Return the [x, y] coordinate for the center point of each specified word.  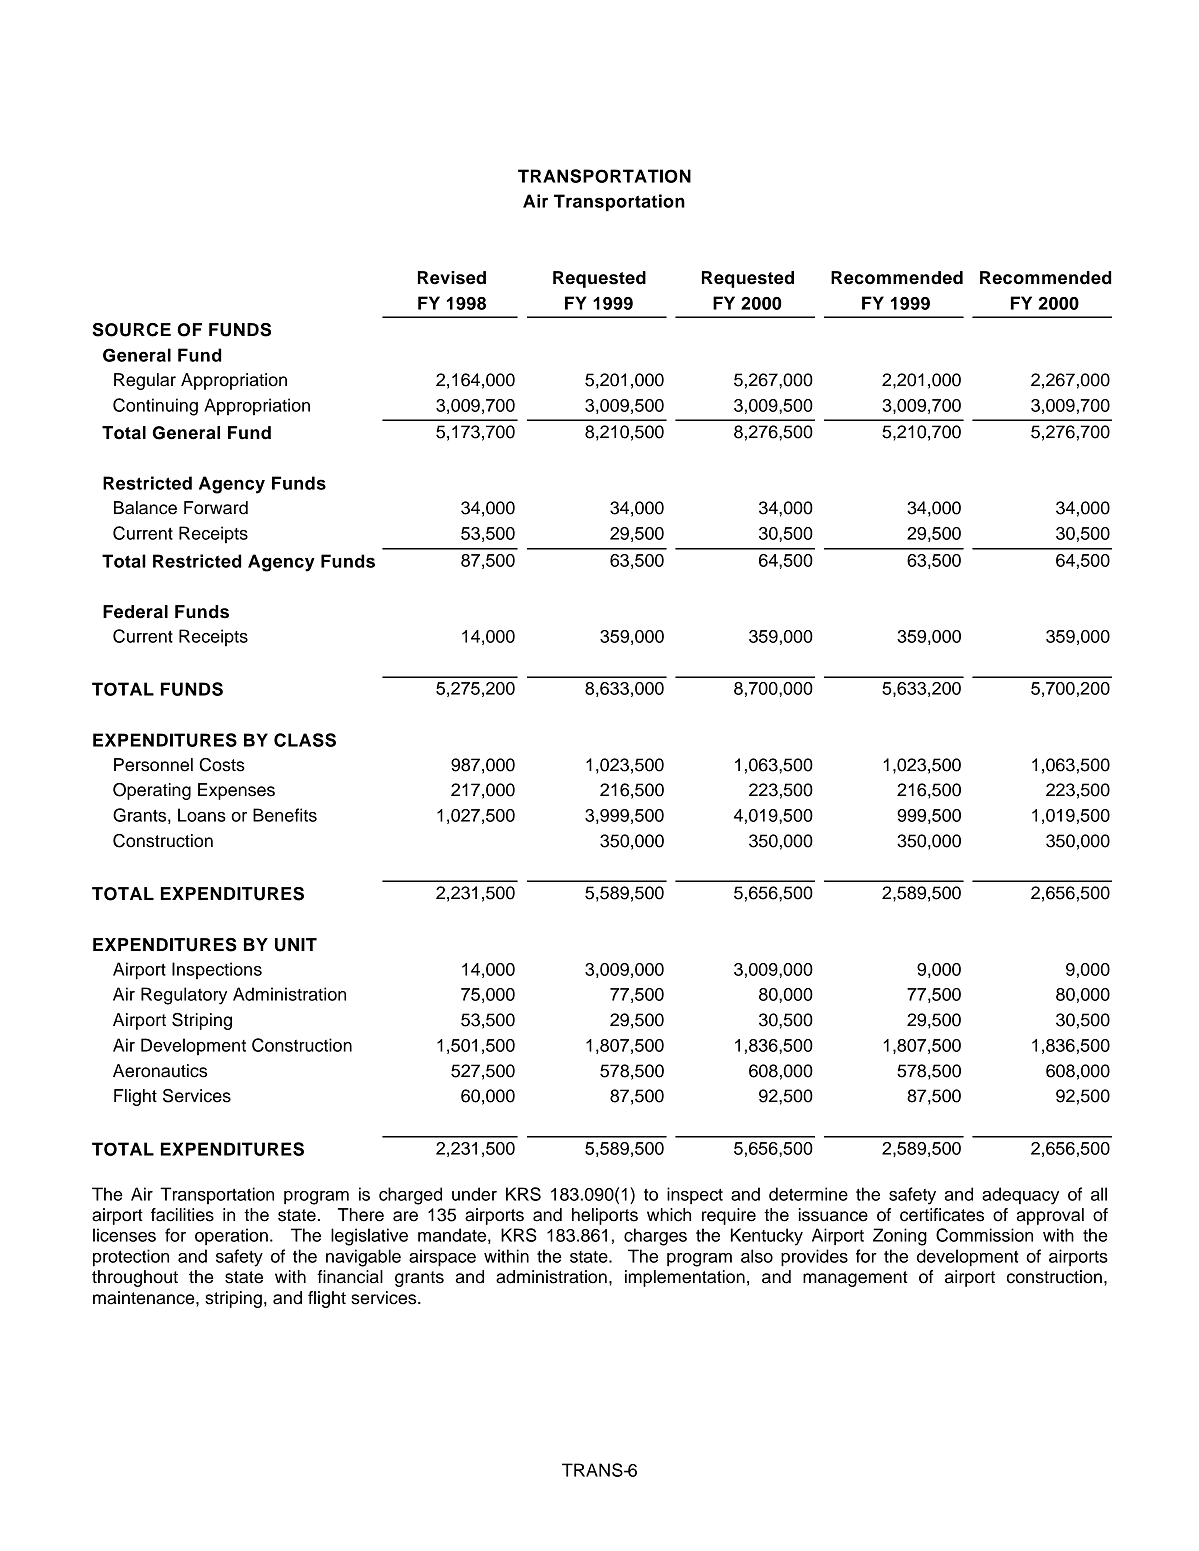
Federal [135, 612]
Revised [452, 278]
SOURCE [131, 330]
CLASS [305, 740]
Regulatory [184, 996]
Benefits [285, 815]
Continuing [155, 407]
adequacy [1020, 1196]
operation [231, 1237]
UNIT [296, 945]
